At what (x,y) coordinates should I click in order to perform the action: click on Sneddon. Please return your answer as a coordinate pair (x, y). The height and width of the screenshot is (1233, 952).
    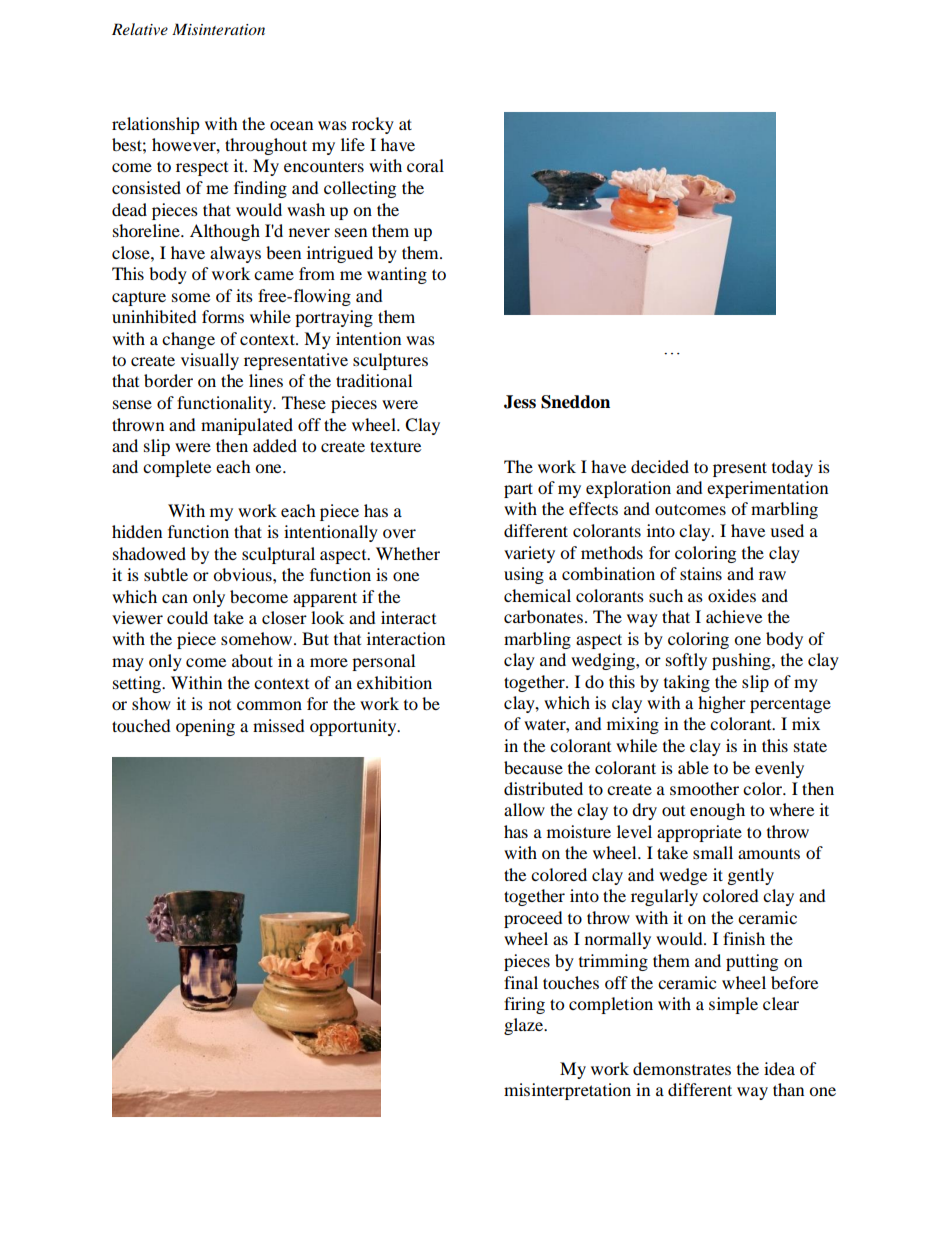
    Looking at the image, I should click on (575, 402).
